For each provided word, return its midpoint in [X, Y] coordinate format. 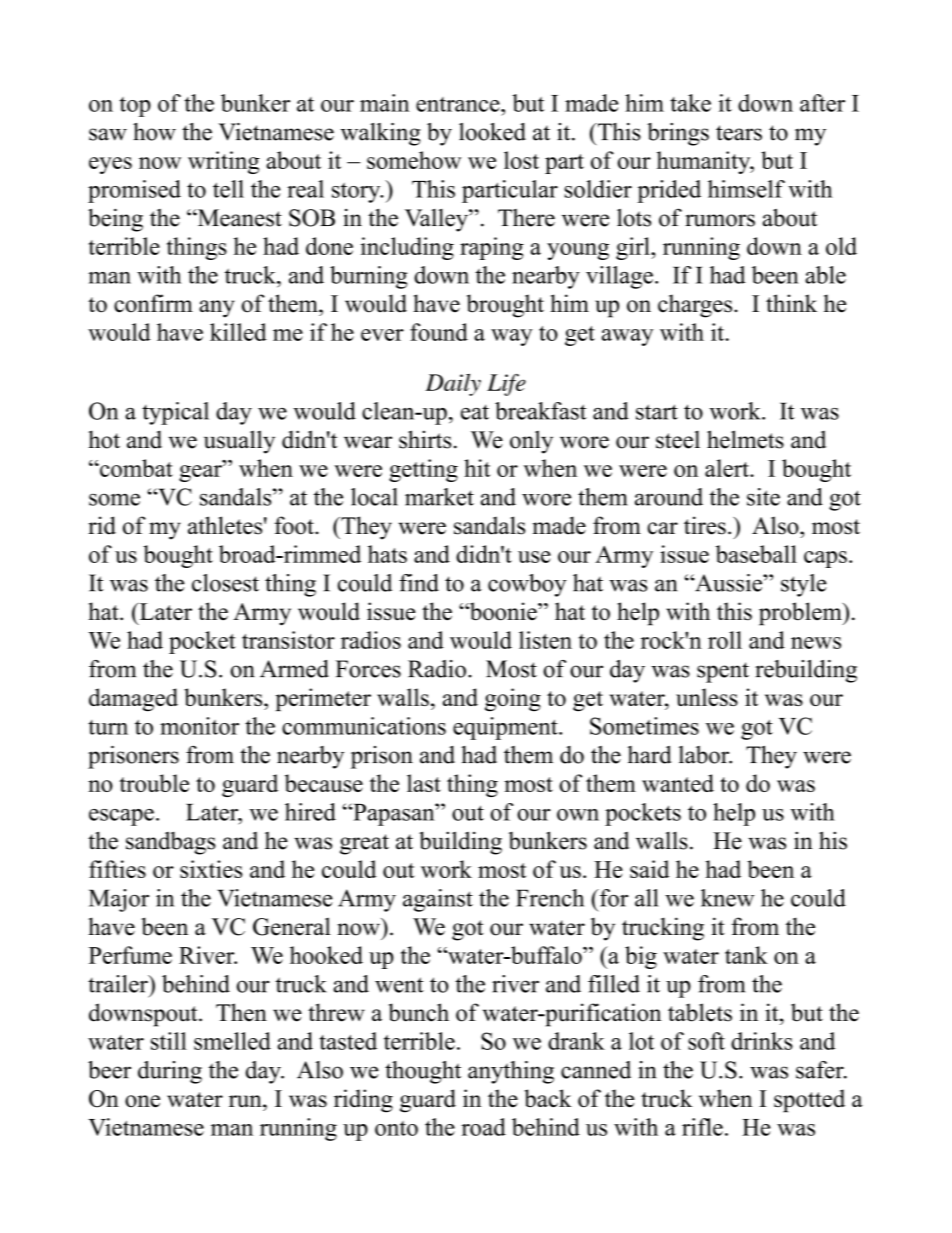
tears [739, 133]
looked [492, 132]
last [424, 783]
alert [728, 468]
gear [201, 473]
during [170, 1072]
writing [224, 162]
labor [705, 755]
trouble [154, 783]
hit [477, 468]
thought [423, 1072]
